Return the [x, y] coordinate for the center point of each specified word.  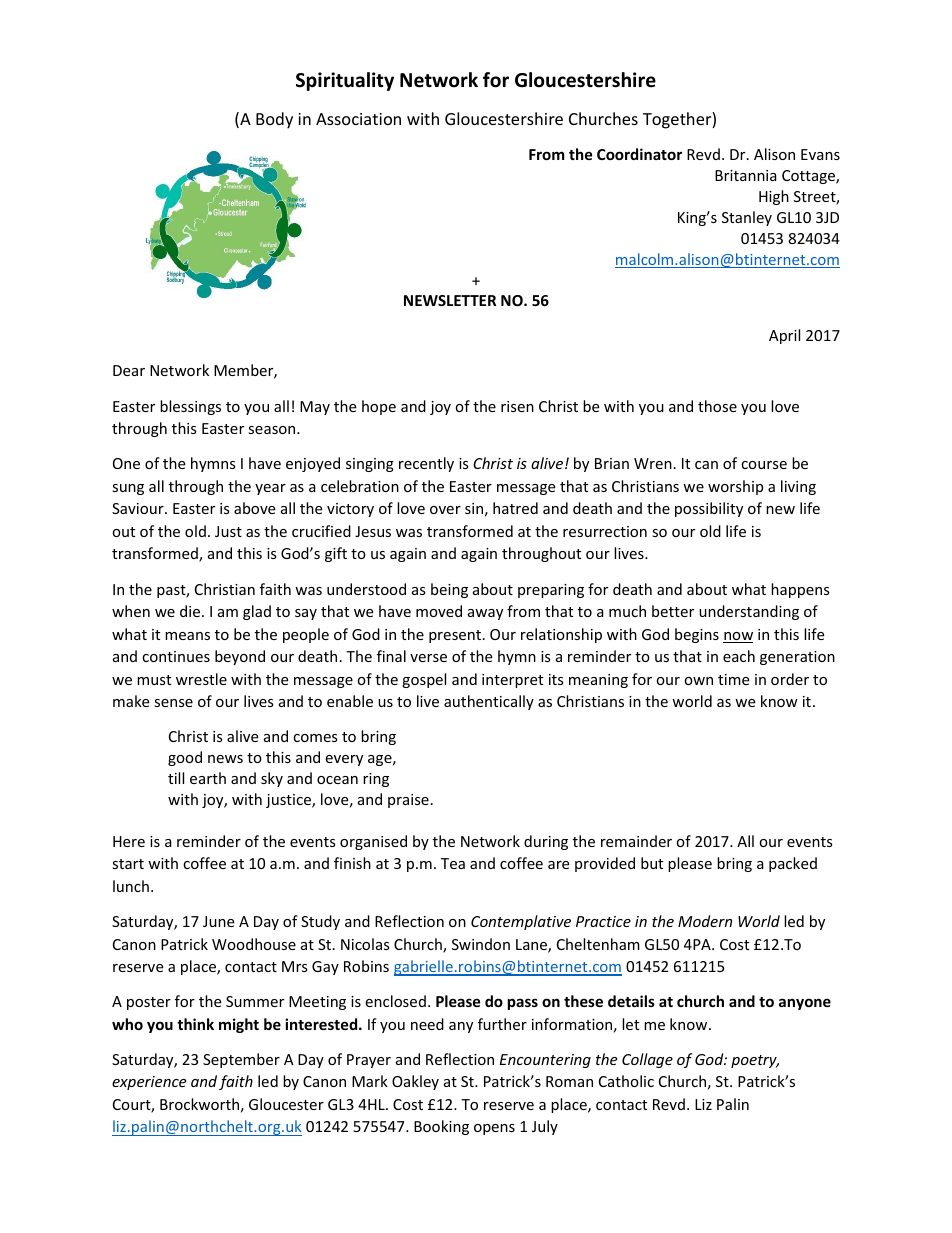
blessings [190, 407]
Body [274, 120]
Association [358, 119]
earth [208, 778]
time [733, 679]
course [764, 465]
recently [426, 464]
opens [494, 1129]
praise [408, 801]
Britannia [746, 175]
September [241, 1060]
